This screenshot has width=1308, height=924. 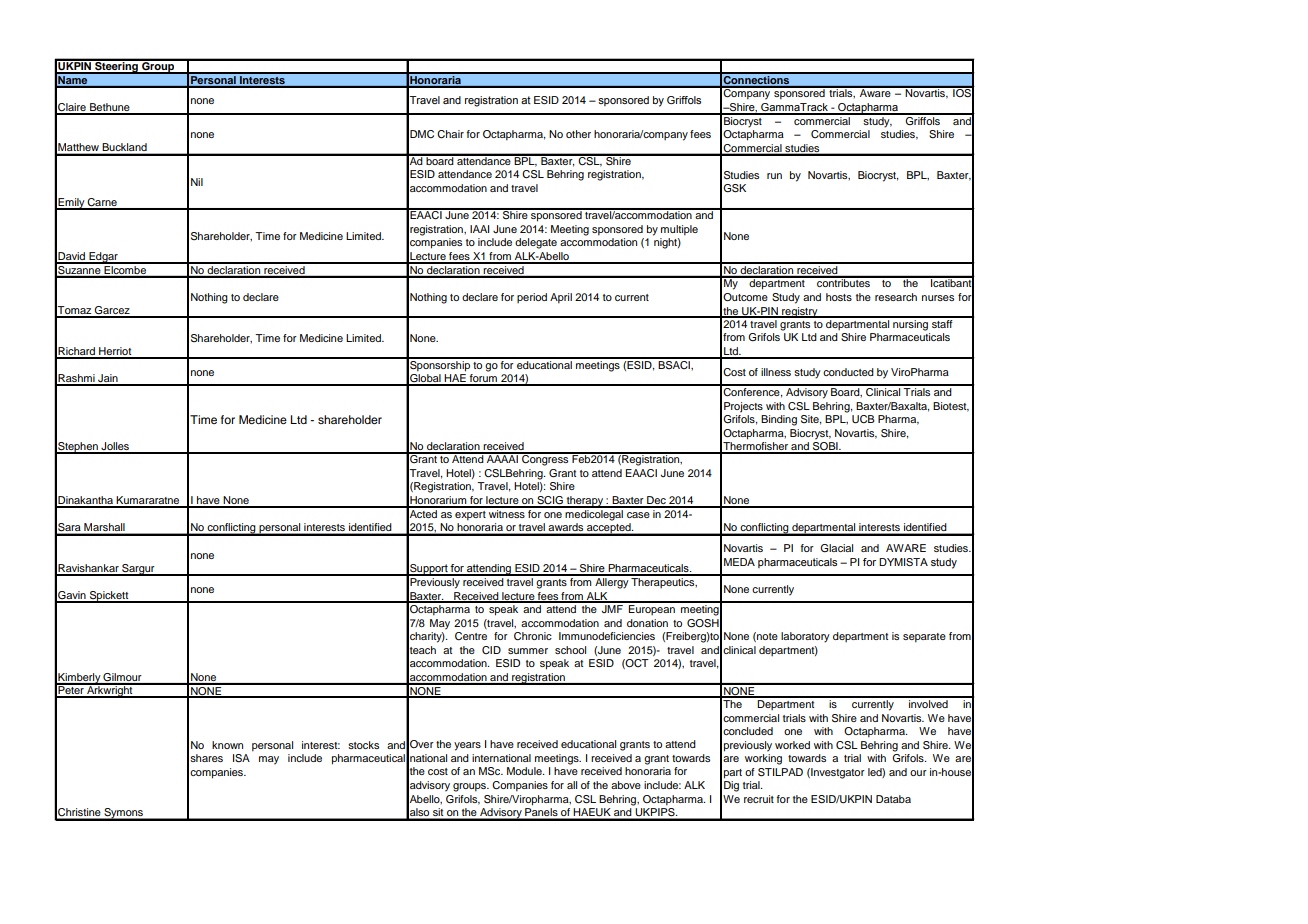 I want to click on Jain, so click(x=108, y=379).
